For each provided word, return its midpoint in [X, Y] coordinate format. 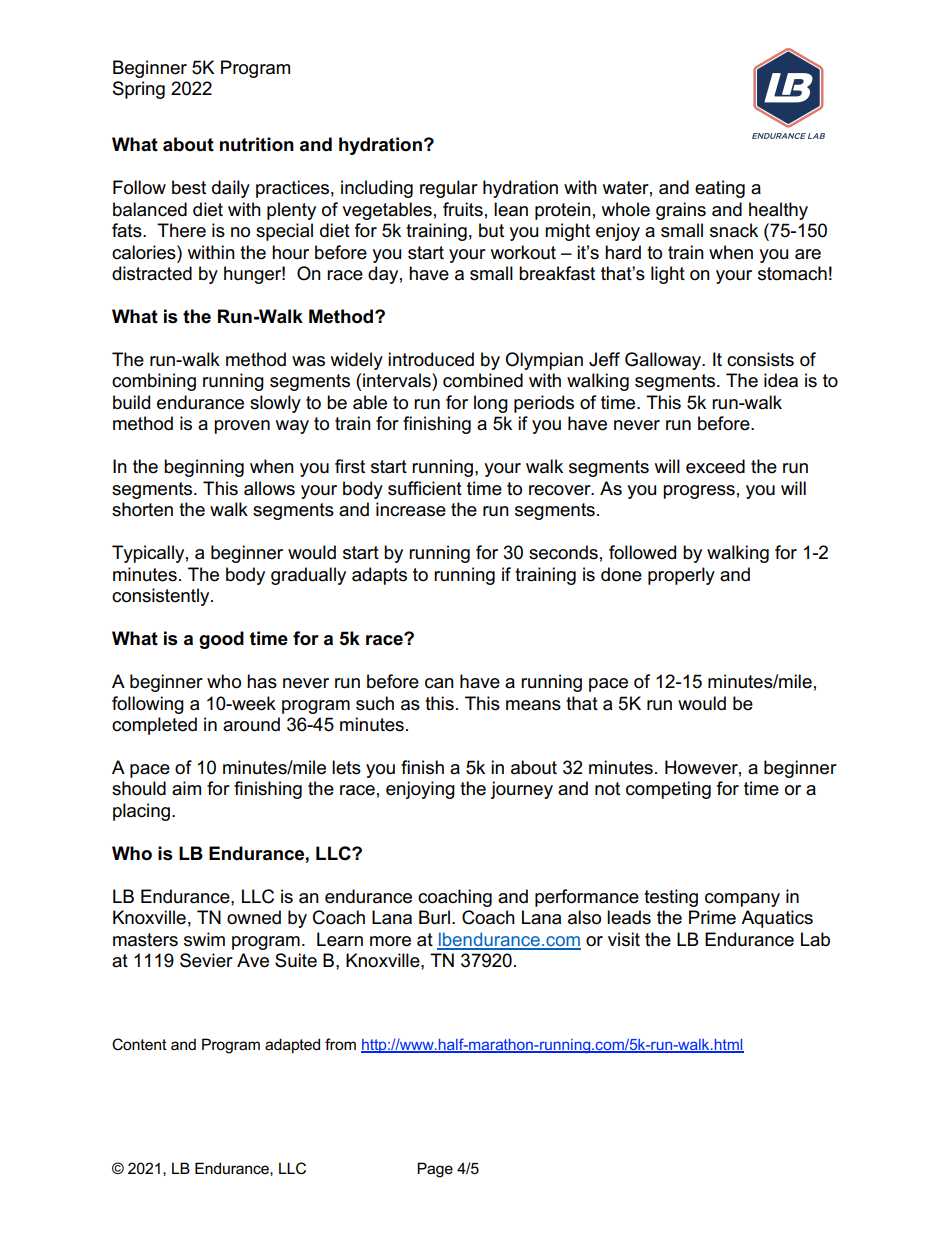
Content [139, 1044]
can [439, 683]
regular [449, 189]
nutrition [257, 144]
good [221, 640]
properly [681, 576]
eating [720, 189]
